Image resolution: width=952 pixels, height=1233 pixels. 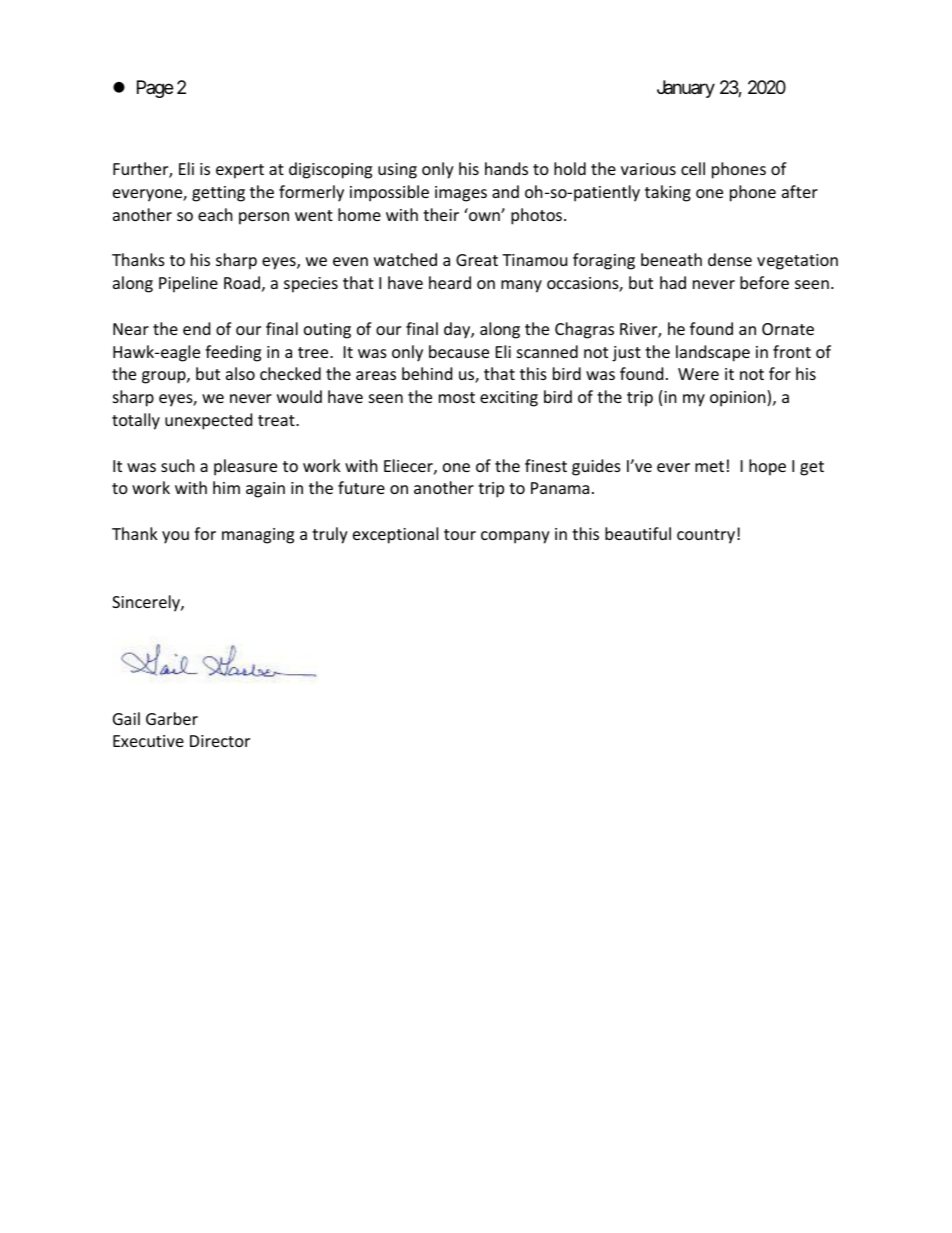 I want to click on country, so click(x=706, y=536).
